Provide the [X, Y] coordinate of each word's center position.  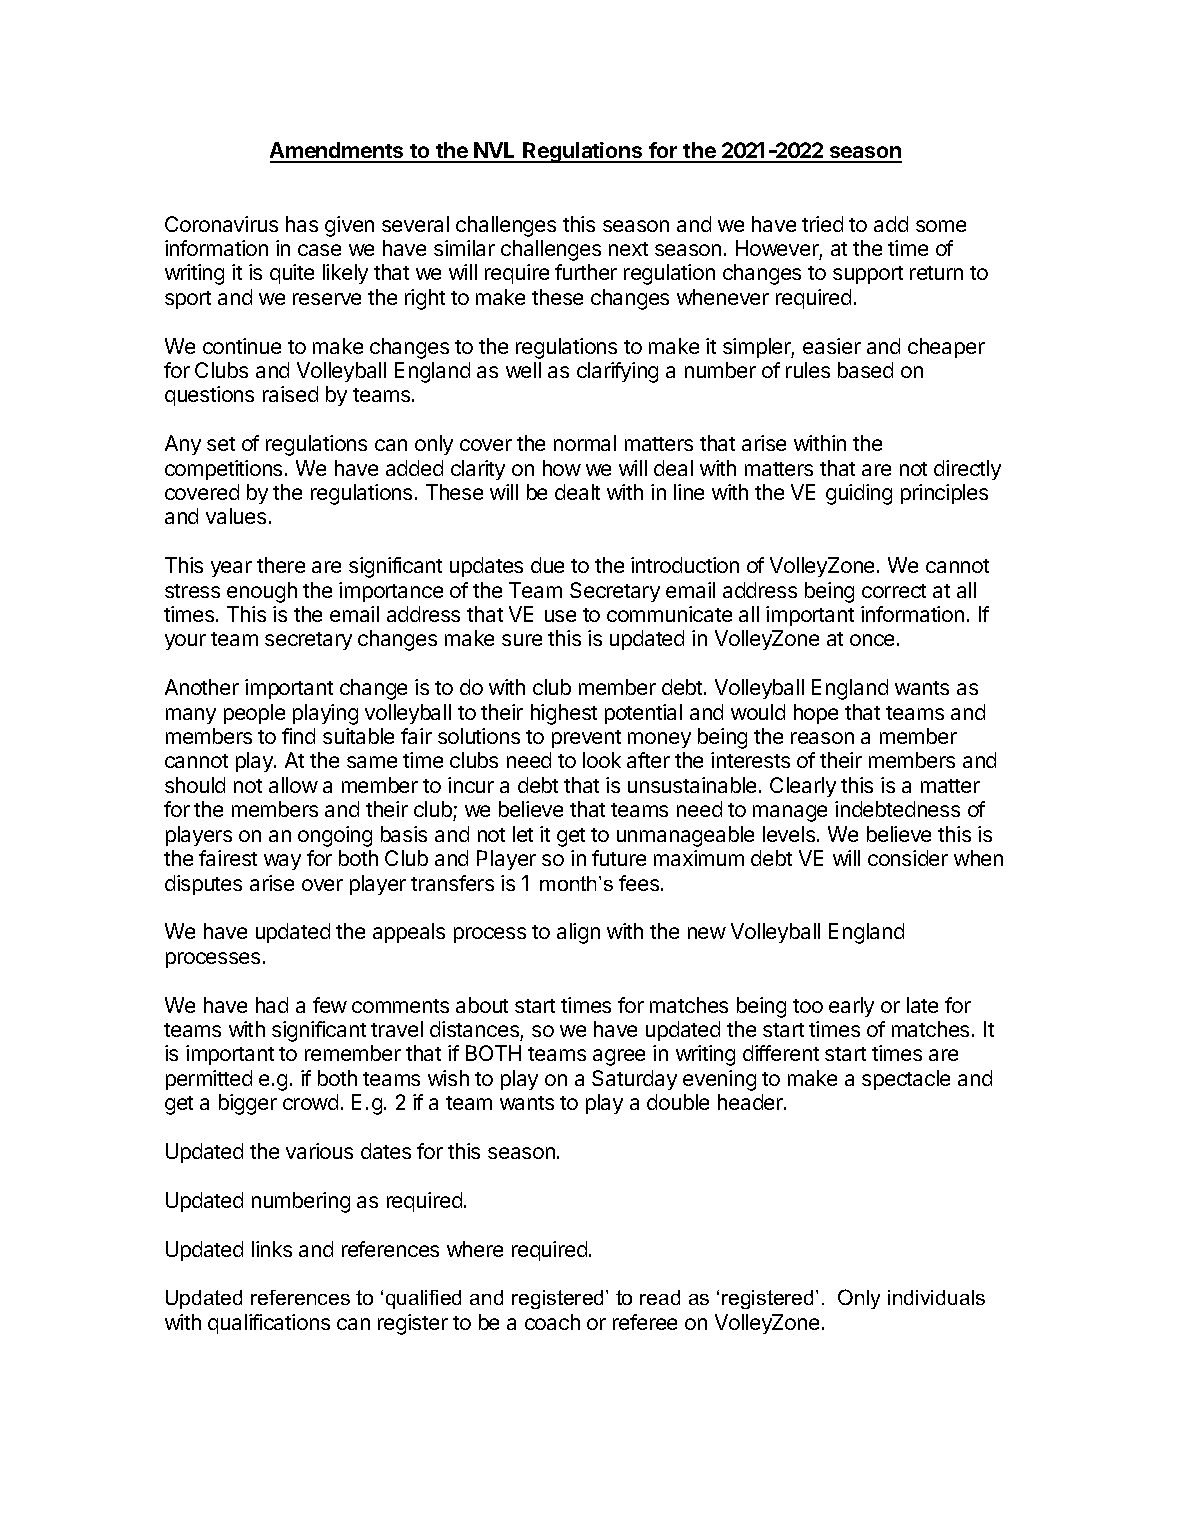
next [628, 249]
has [302, 224]
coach [552, 1322]
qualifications [269, 1324]
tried [822, 224]
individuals [936, 1297]
